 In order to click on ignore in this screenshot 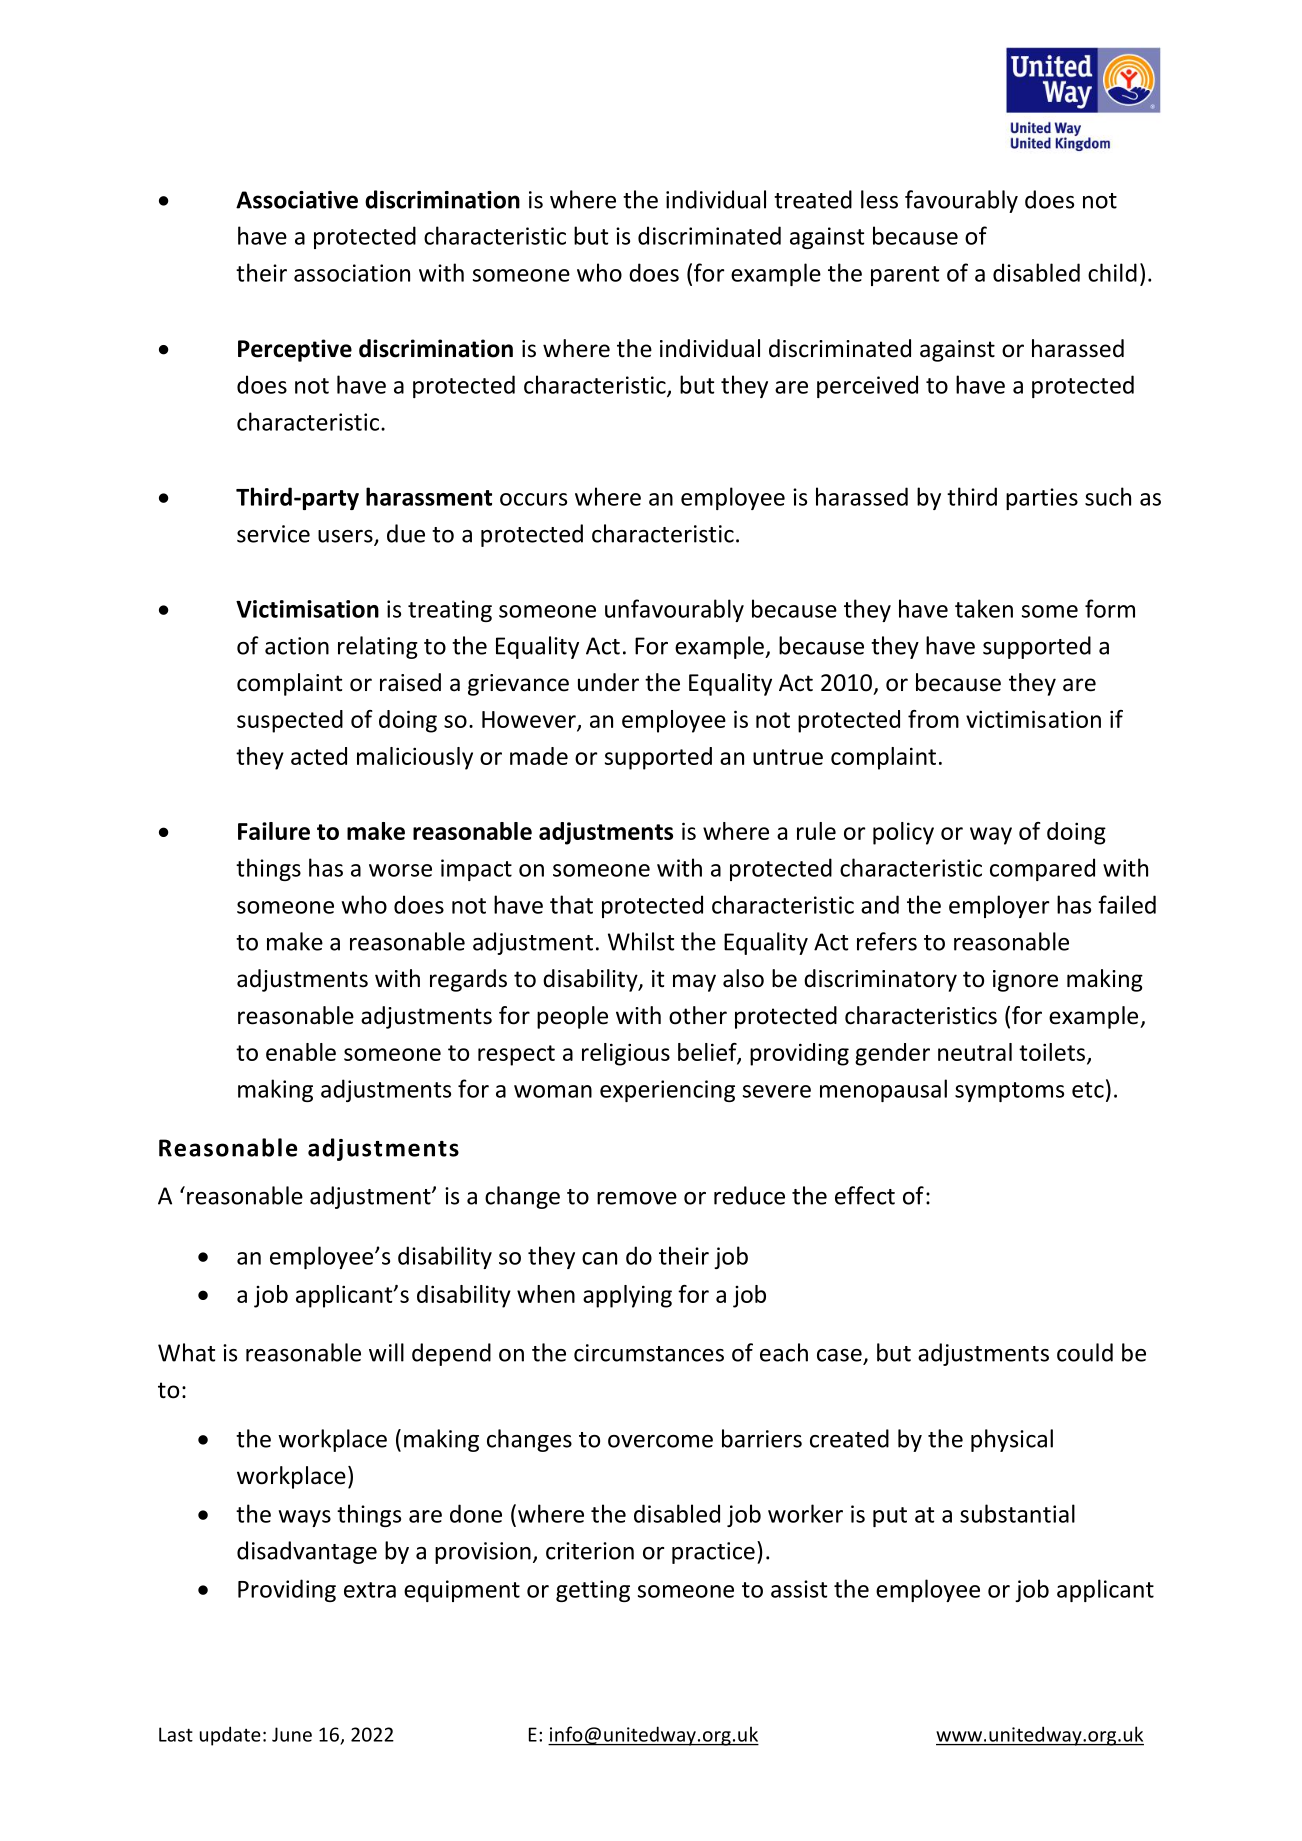, I will do `click(1025, 981)`.
